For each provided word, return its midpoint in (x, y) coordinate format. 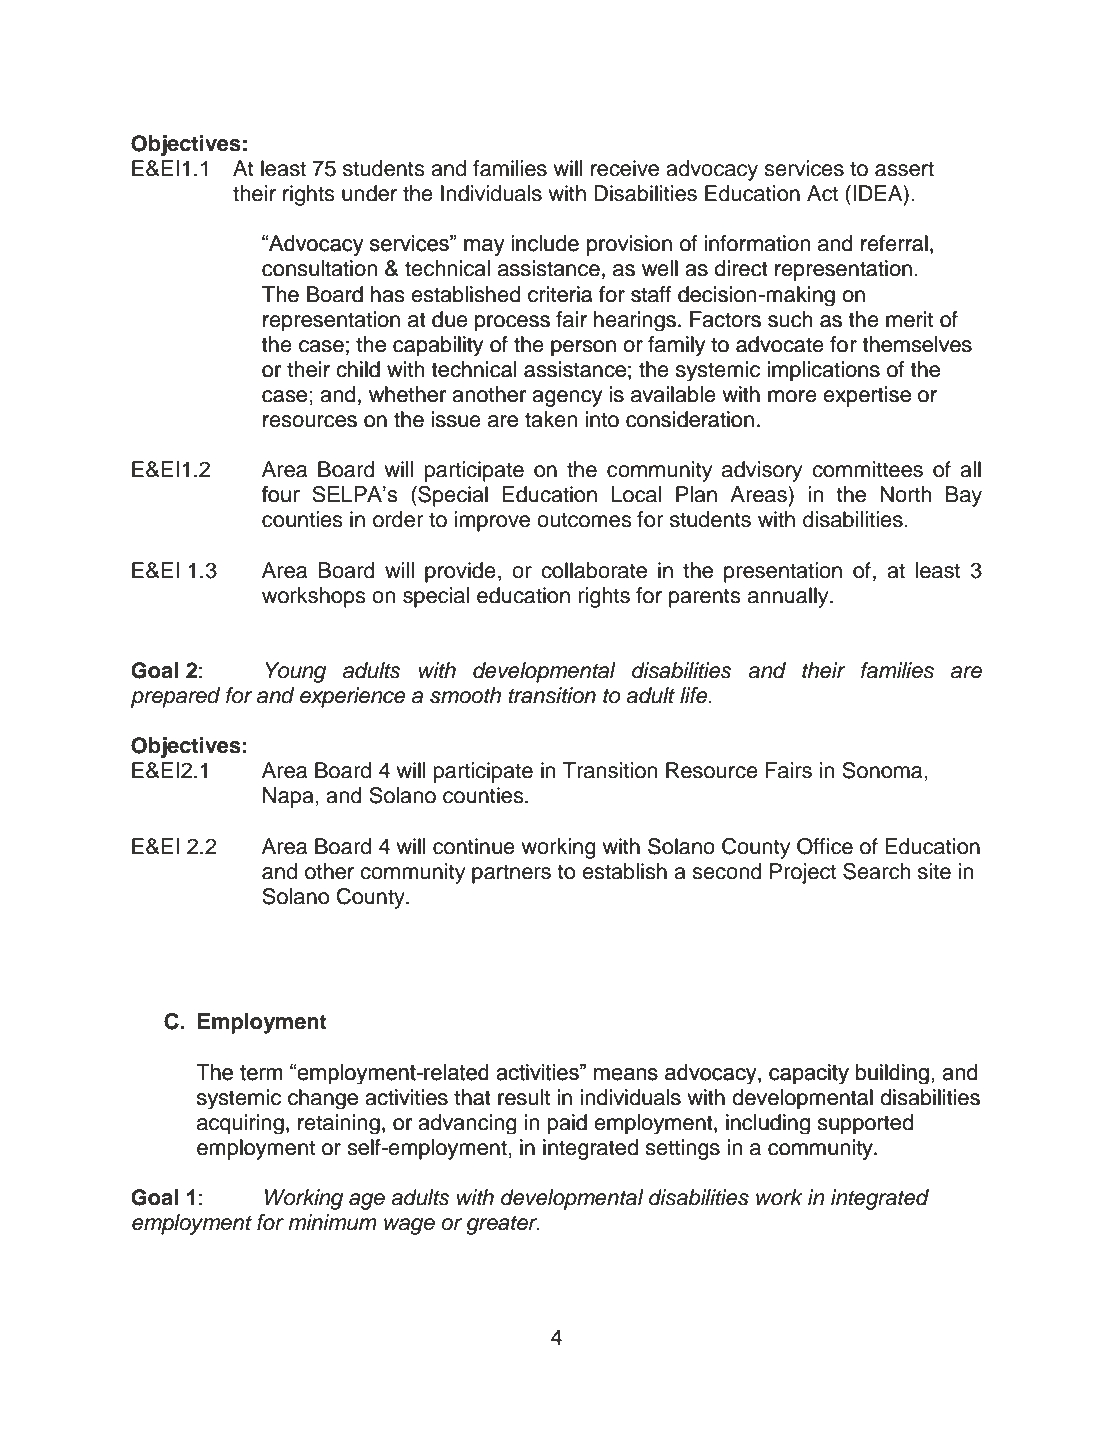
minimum (332, 1222)
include (545, 243)
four (280, 494)
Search (876, 871)
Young (295, 672)
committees (867, 469)
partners (511, 874)
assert (904, 169)
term (261, 1072)
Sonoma (883, 770)
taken (551, 419)
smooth (465, 695)
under (369, 193)
